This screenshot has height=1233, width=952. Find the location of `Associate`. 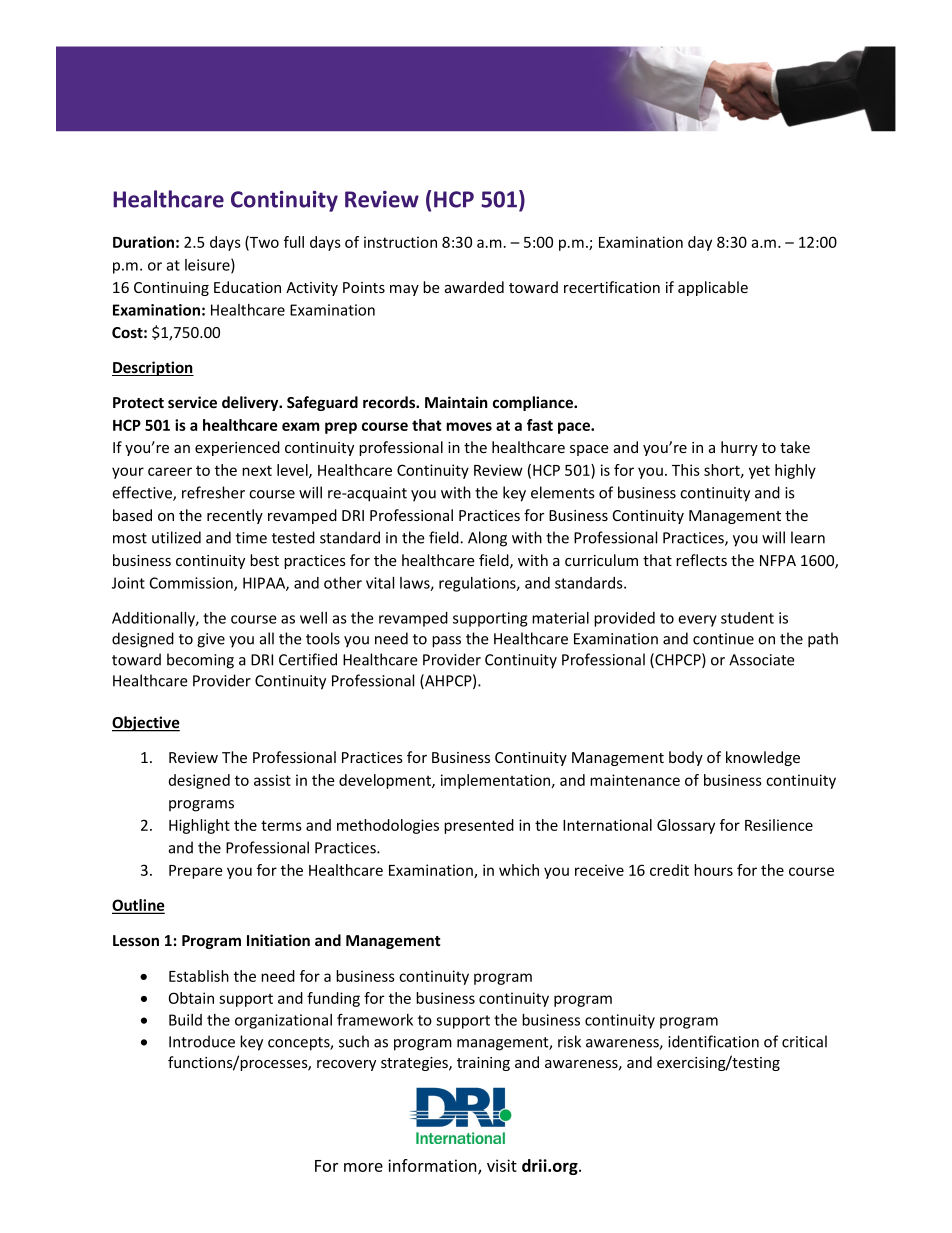

Associate is located at coordinates (762, 660).
